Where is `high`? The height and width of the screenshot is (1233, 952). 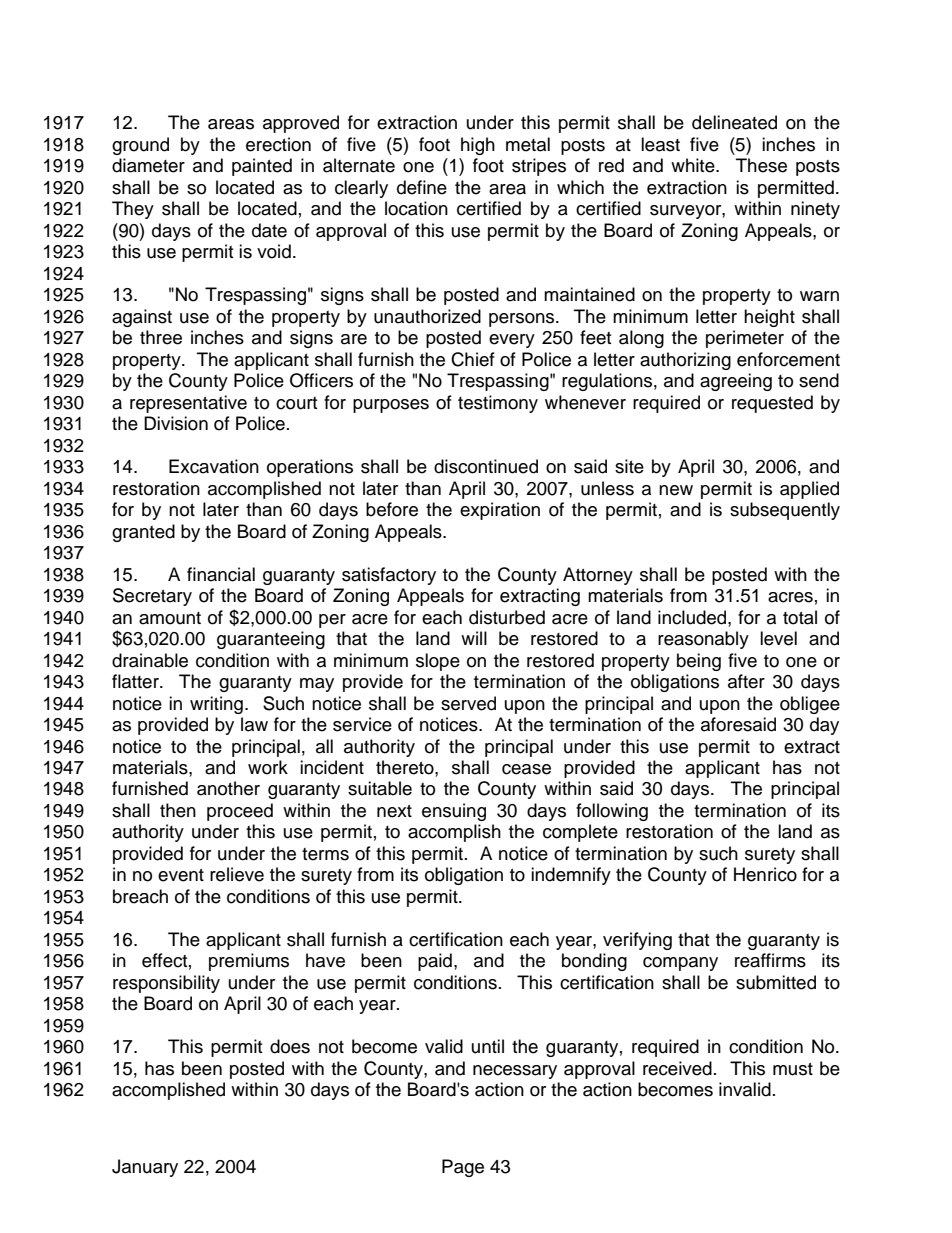
high is located at coordinates (478, 146).
